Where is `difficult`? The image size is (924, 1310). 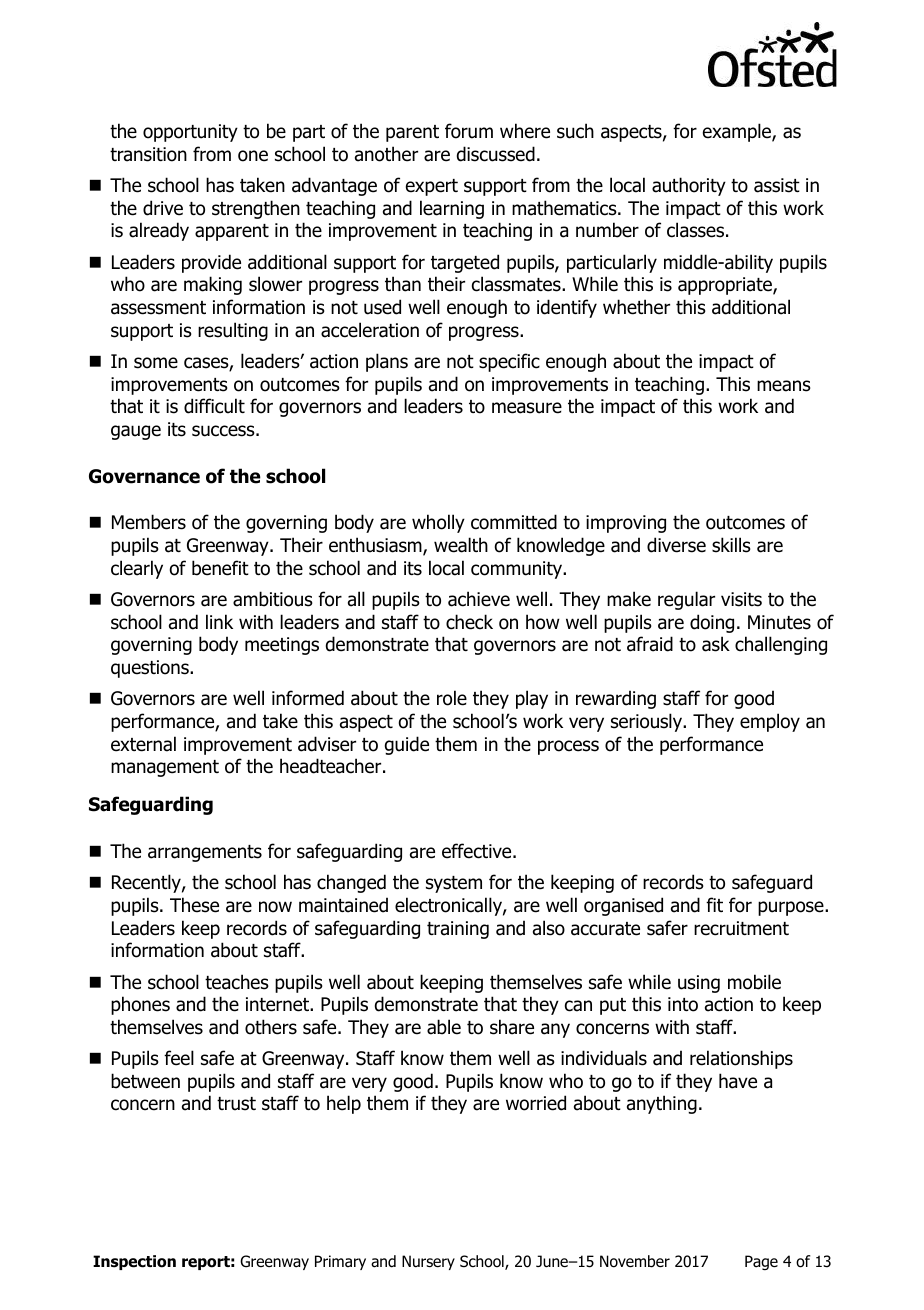
difficult is located at coordinates (214, 406).
